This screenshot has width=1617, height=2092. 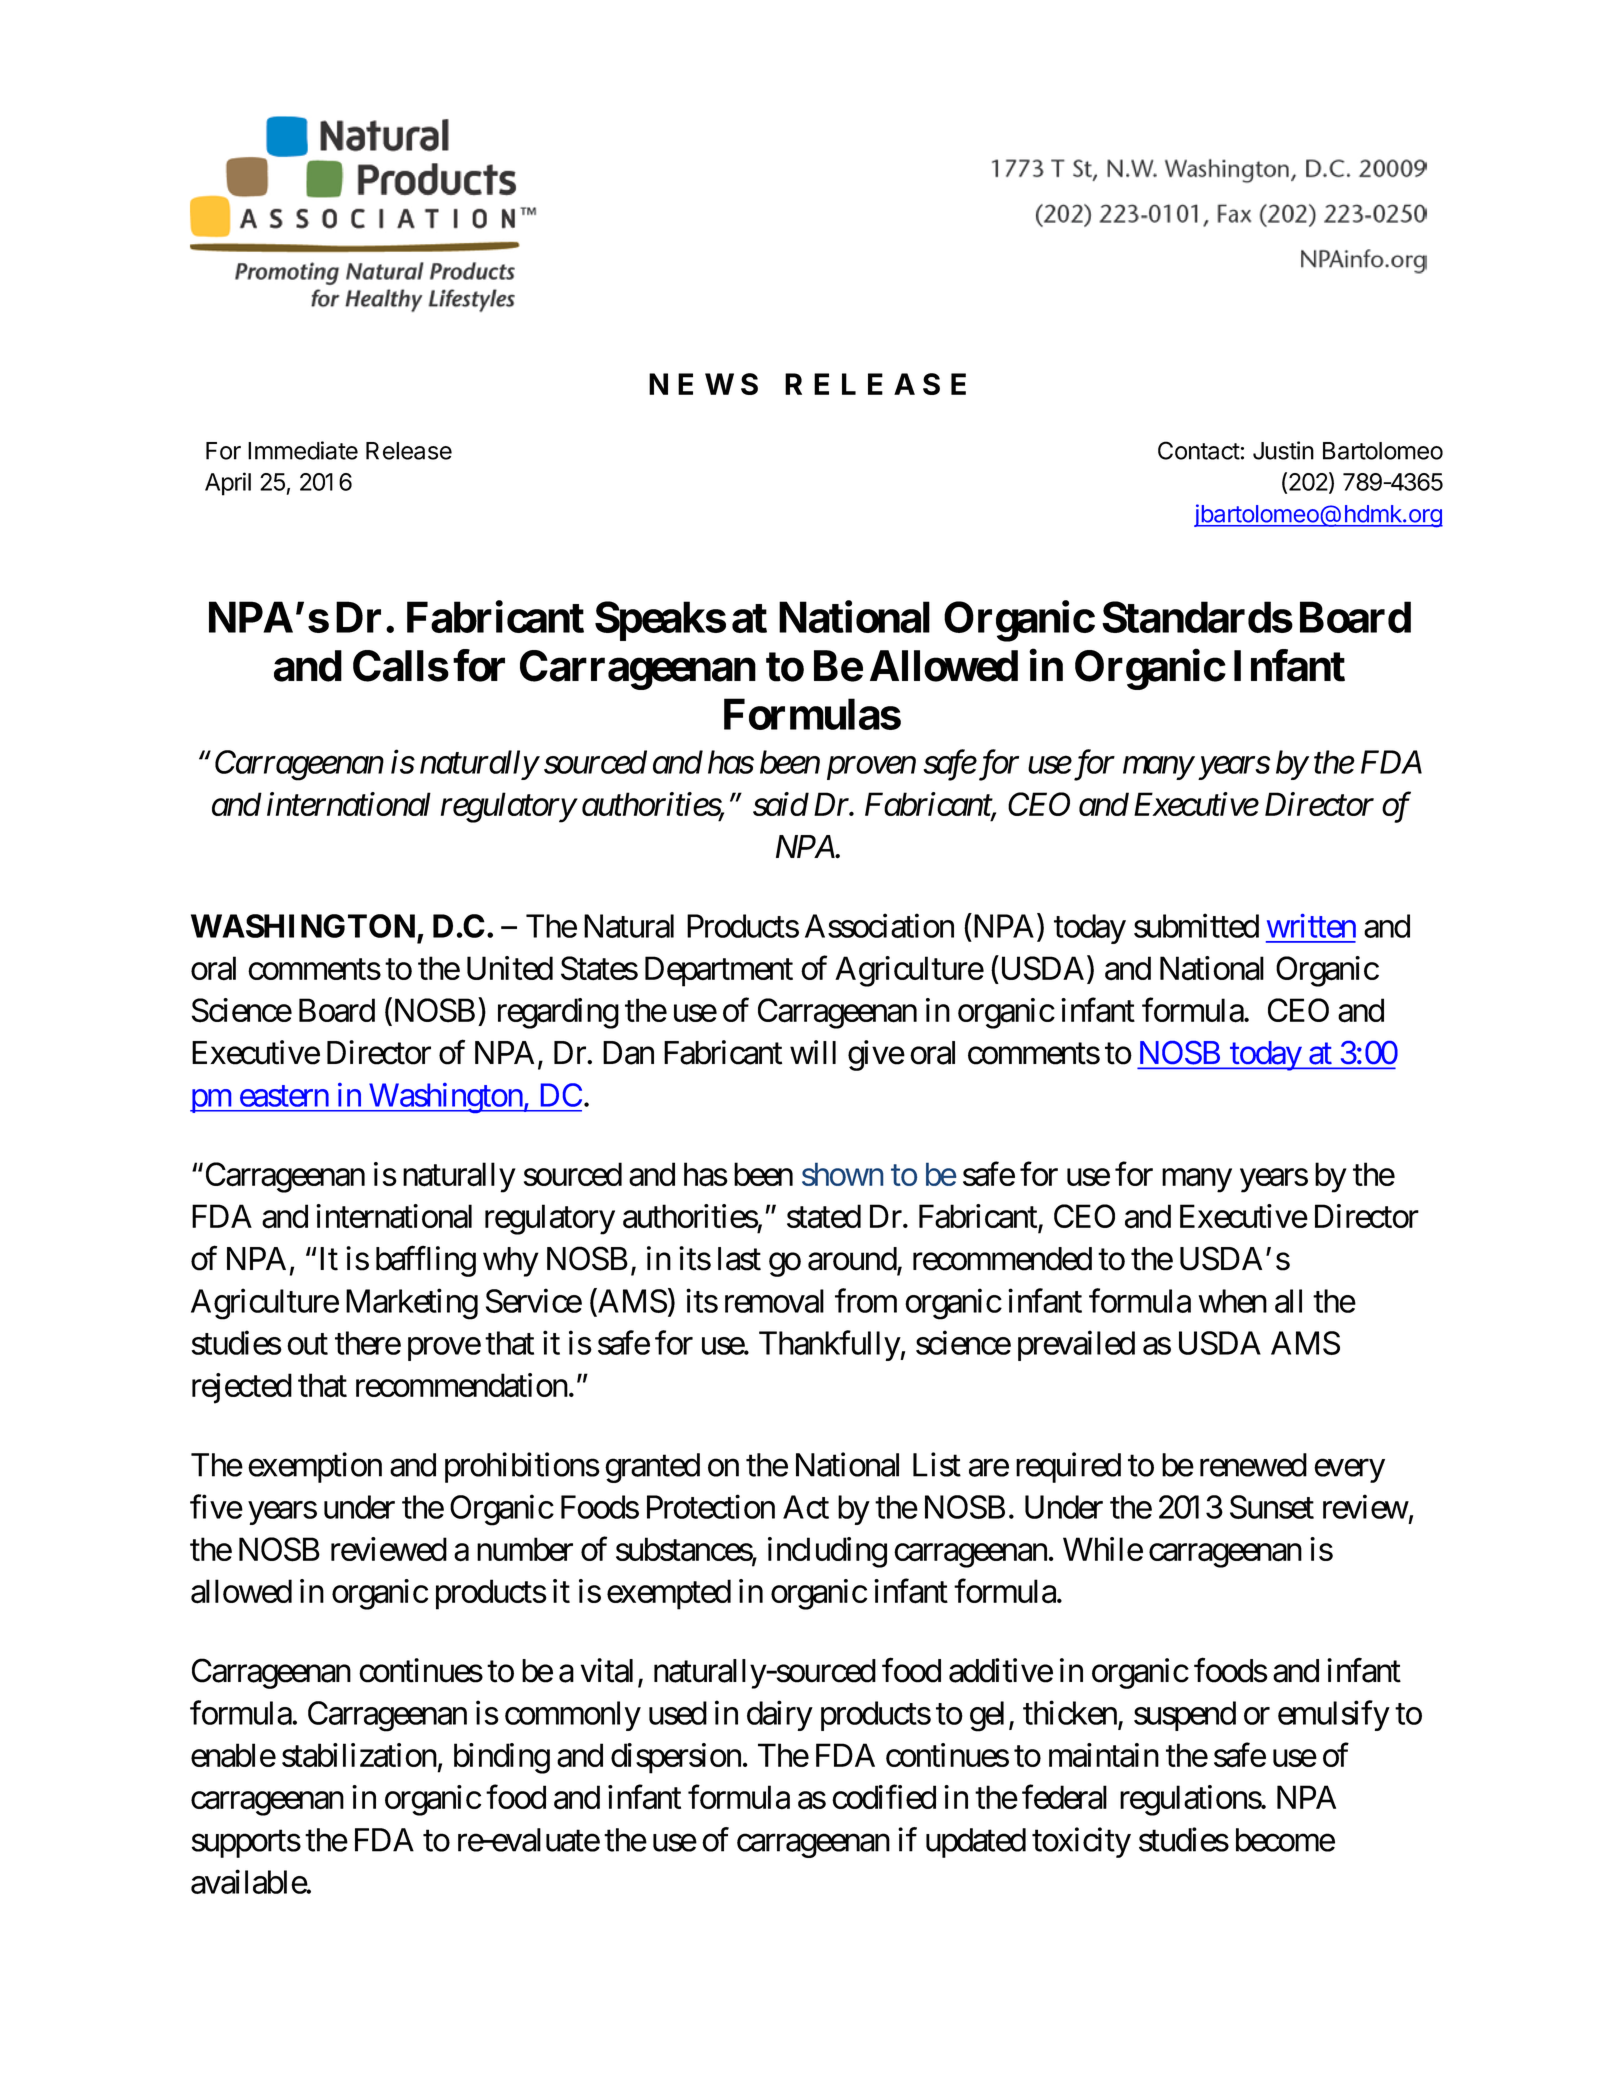 What do you see at coordinates (884, 1797) in the screenshot?
I see `codified` at bounding box center [884, 1797].
